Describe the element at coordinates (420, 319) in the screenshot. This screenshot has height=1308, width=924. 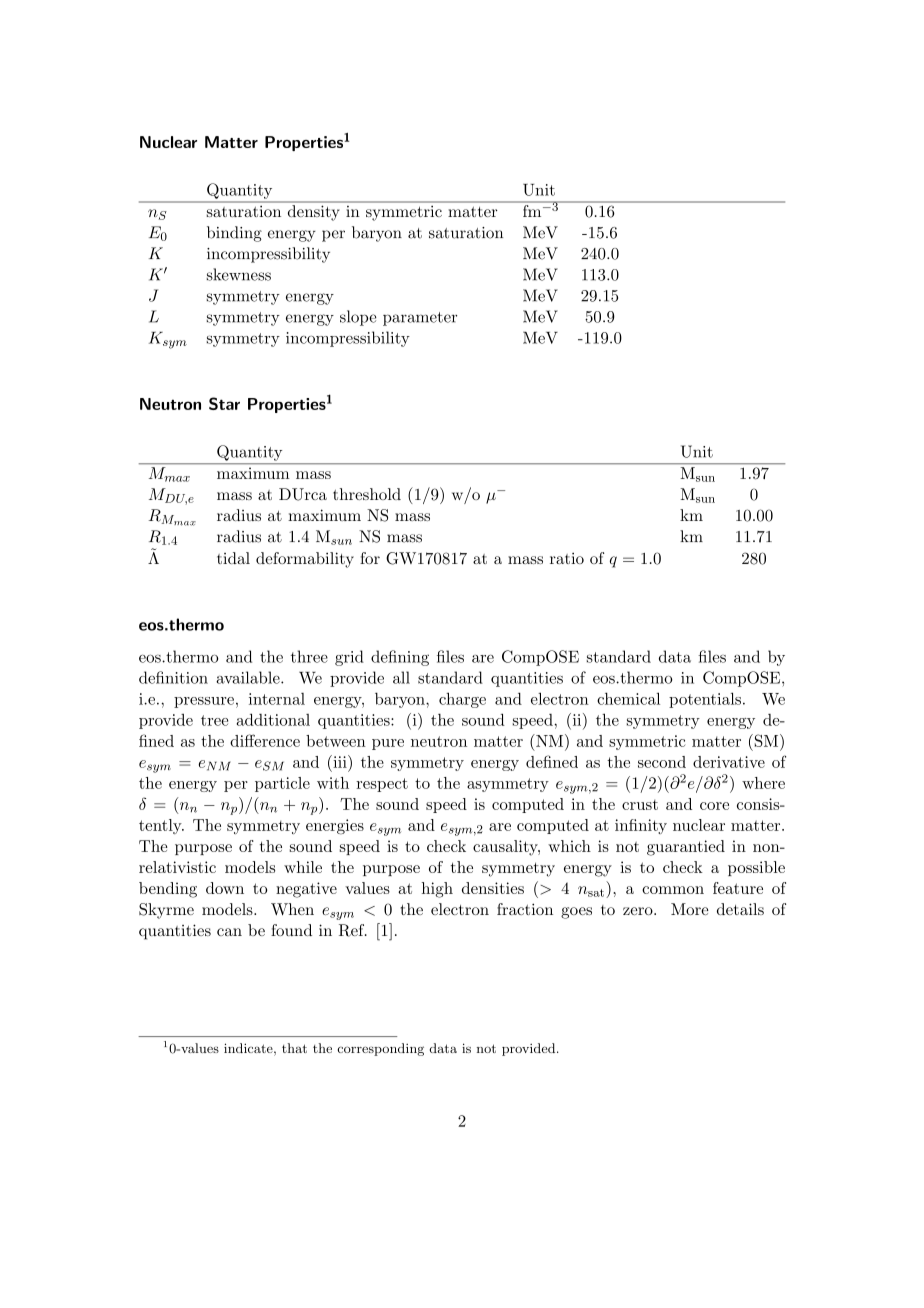
I see `parameter` at that location.
